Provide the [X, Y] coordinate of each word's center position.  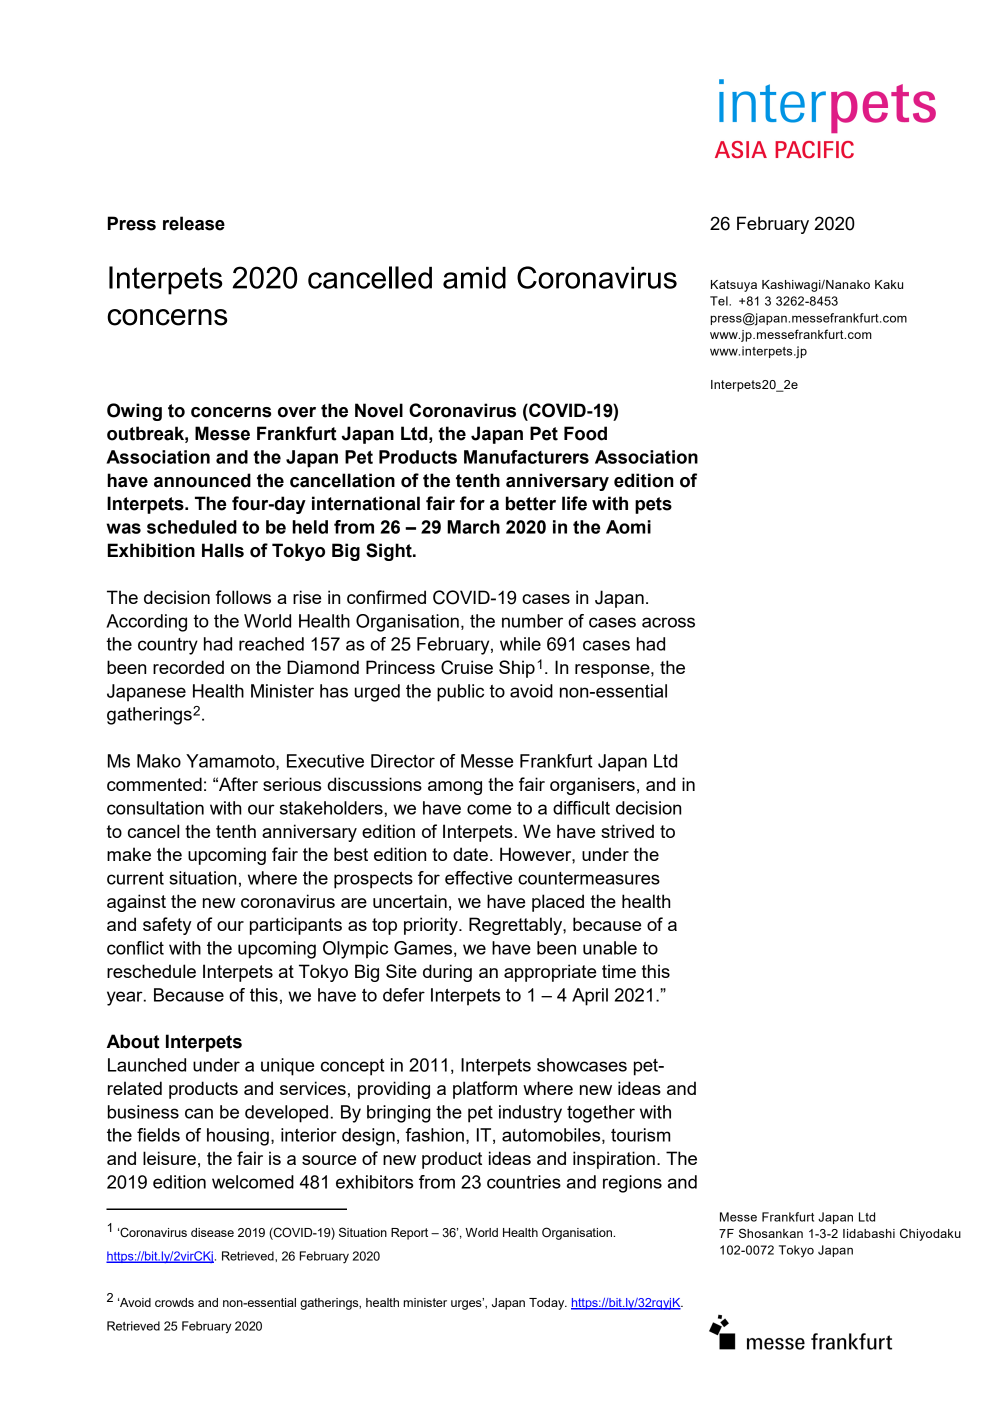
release [194, 223]
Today [548, 1304]
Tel [720, 301]
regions [632, 1184]
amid [474, 278]
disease [212, 1232]
